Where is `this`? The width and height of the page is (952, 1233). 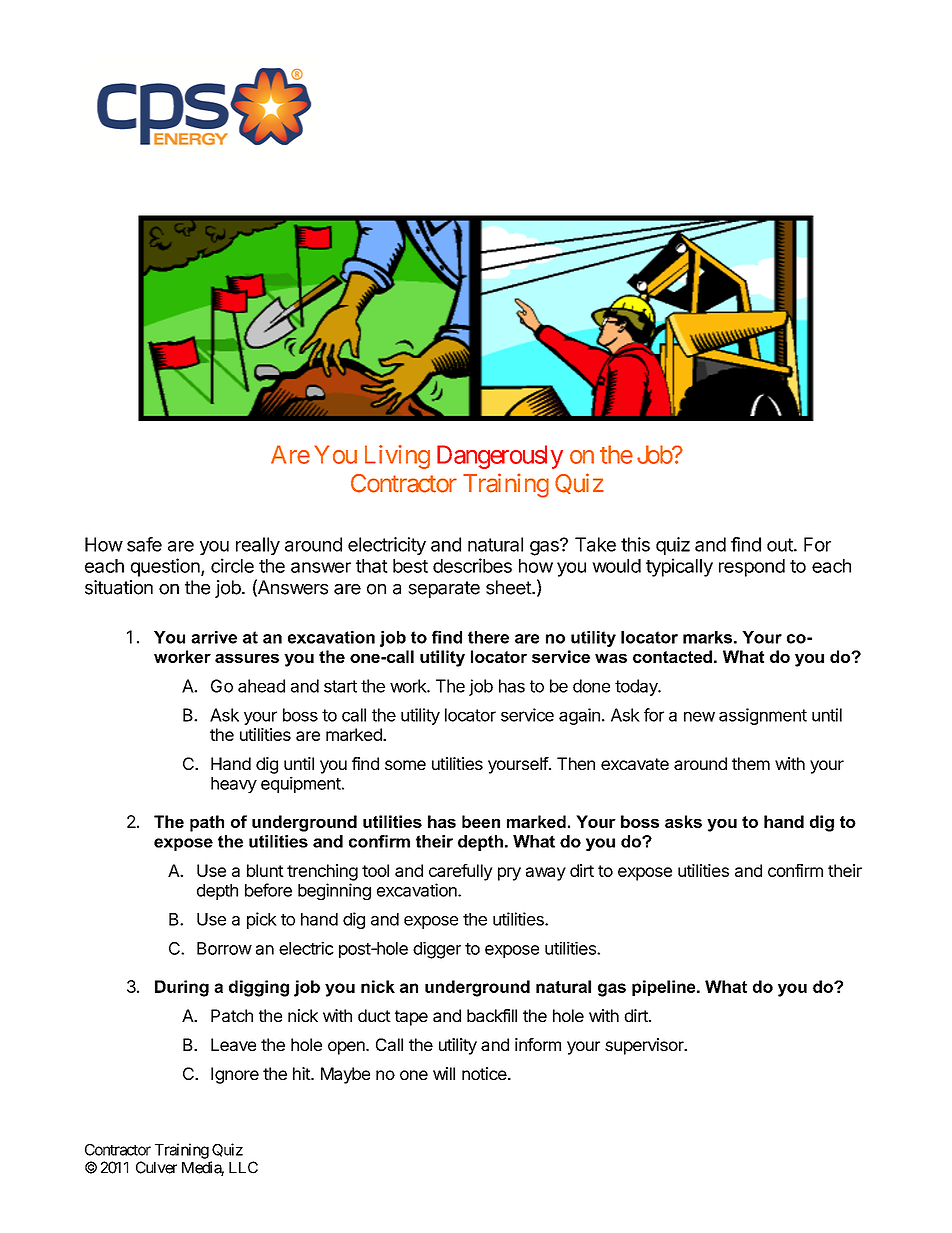
this is located at coordinates (635, 544).
